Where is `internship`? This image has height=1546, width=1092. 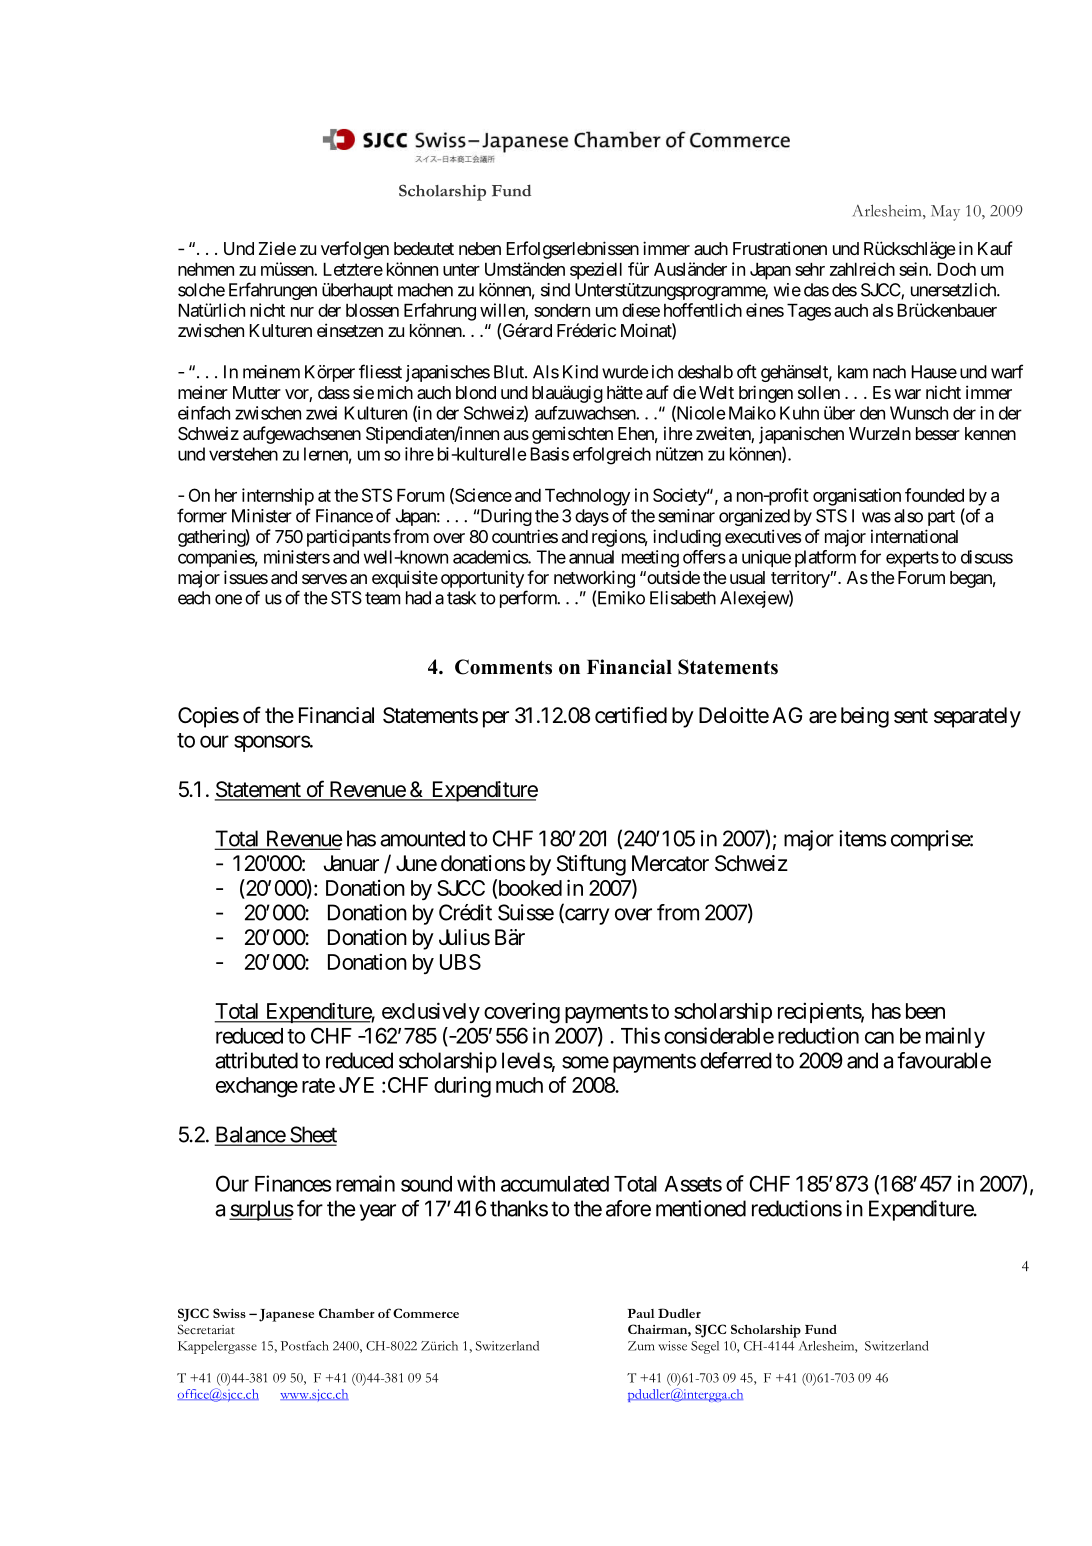
internship is located at coordinates (278, 497).
